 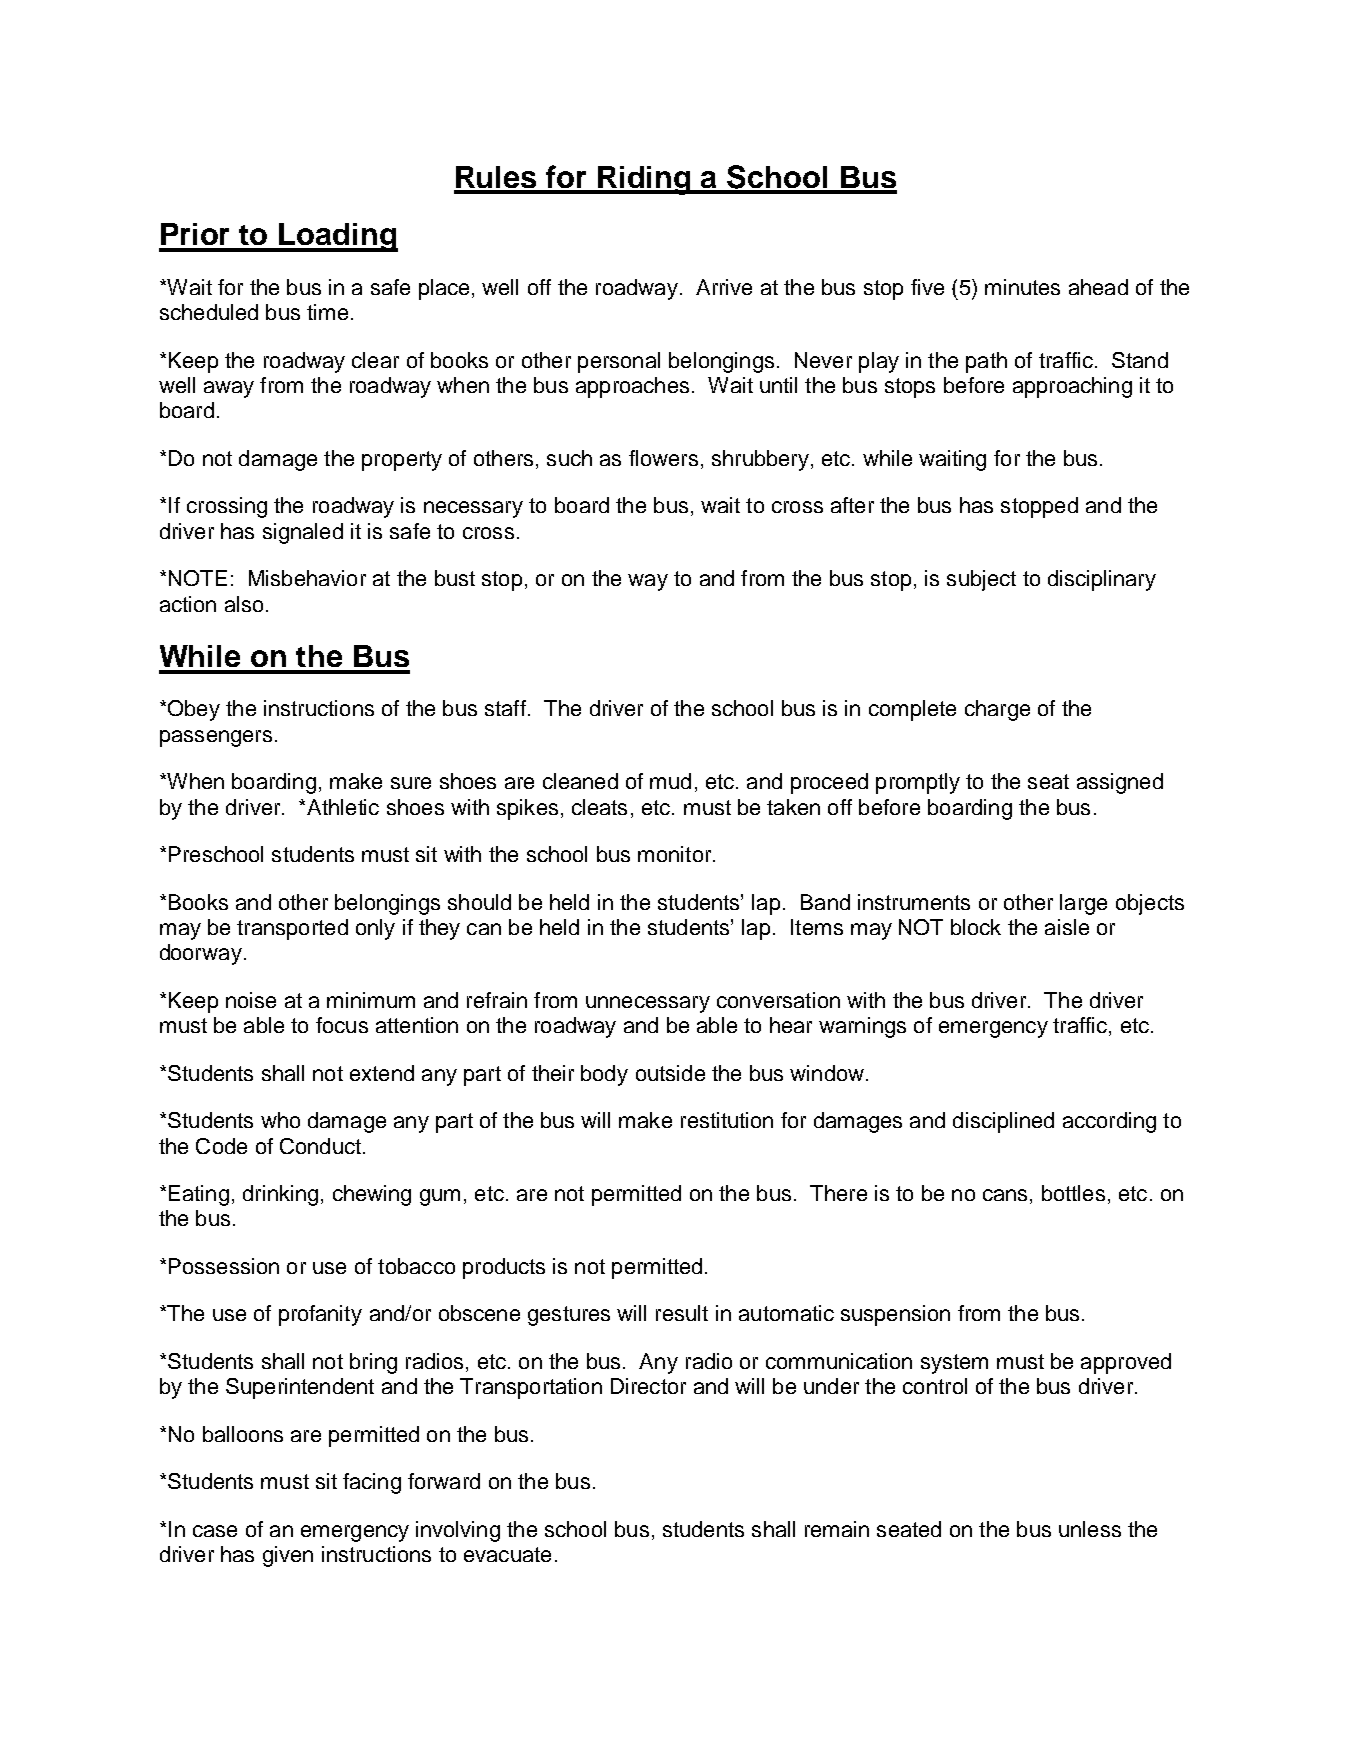 What do you see at coordinates (670, 781) in the page?
I see `mud` at bounding box center [670, 781].
